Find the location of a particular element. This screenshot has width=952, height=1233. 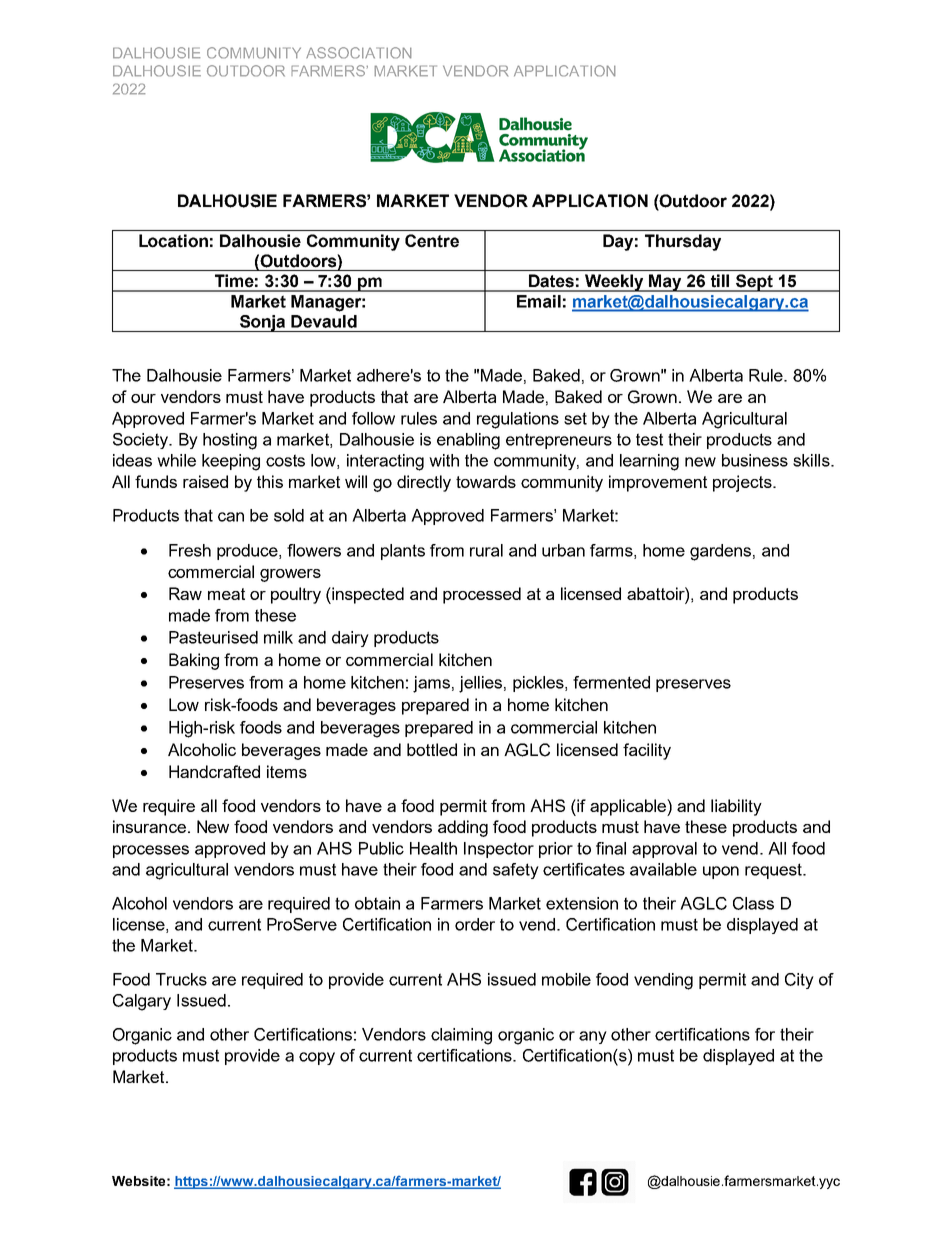

for is located at coordinates (765, 1034).
